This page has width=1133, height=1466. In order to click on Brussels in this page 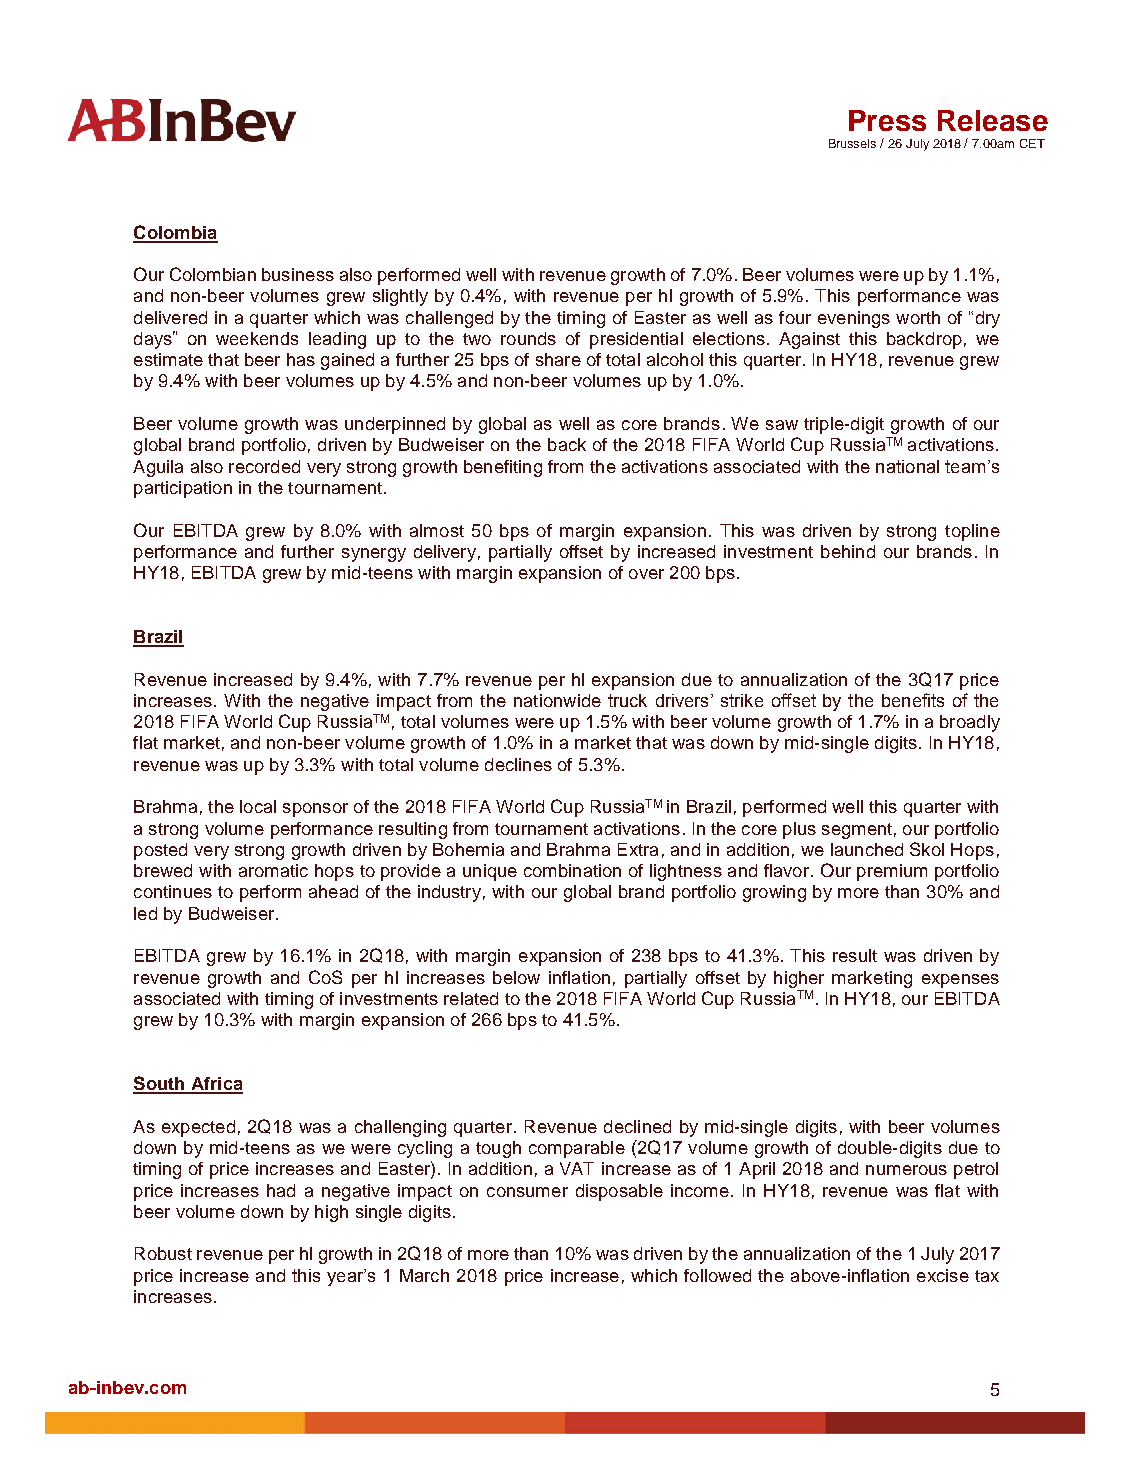, I will do `click(852, 143)`.
